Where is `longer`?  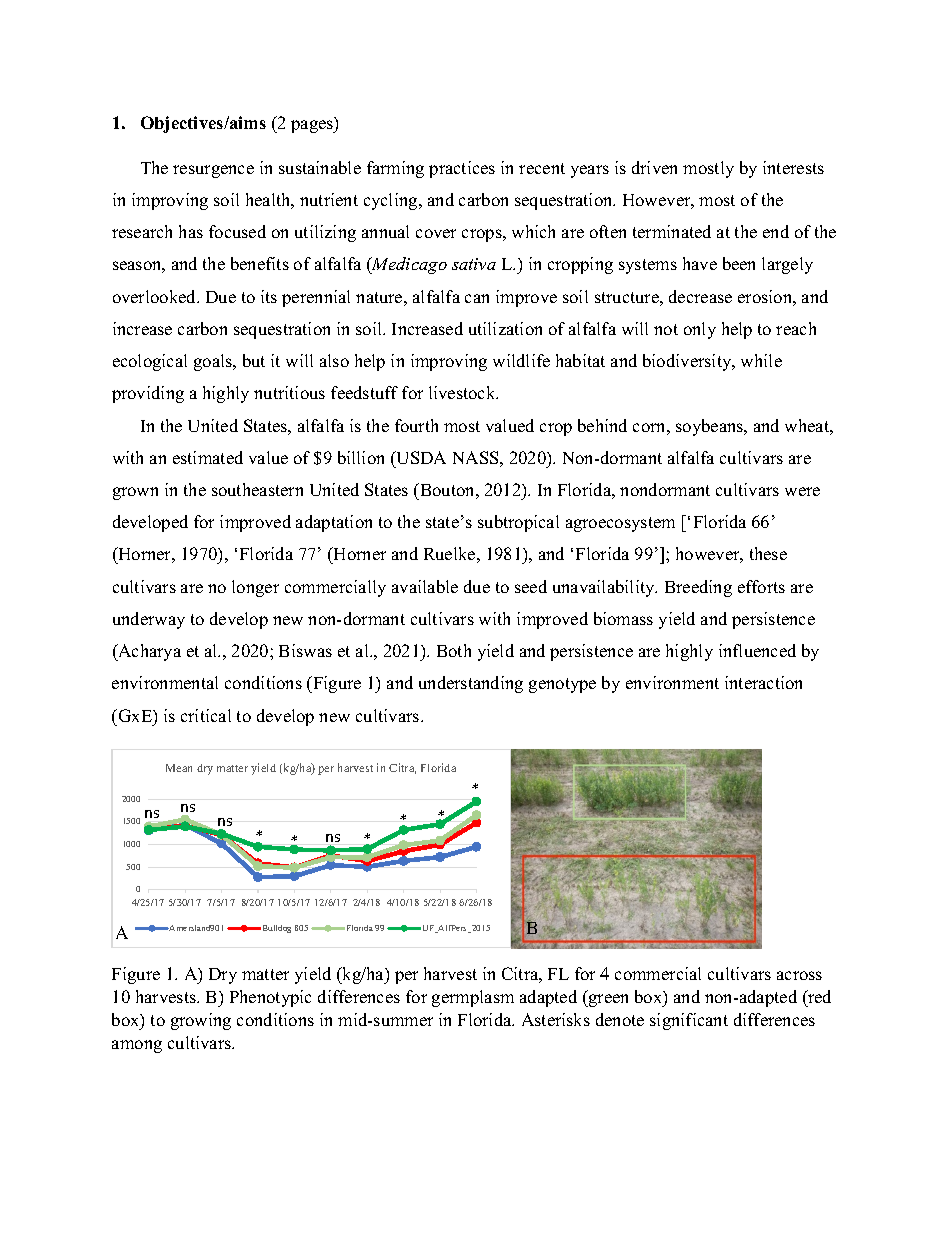 longer is located at coordinates (255, 588).
